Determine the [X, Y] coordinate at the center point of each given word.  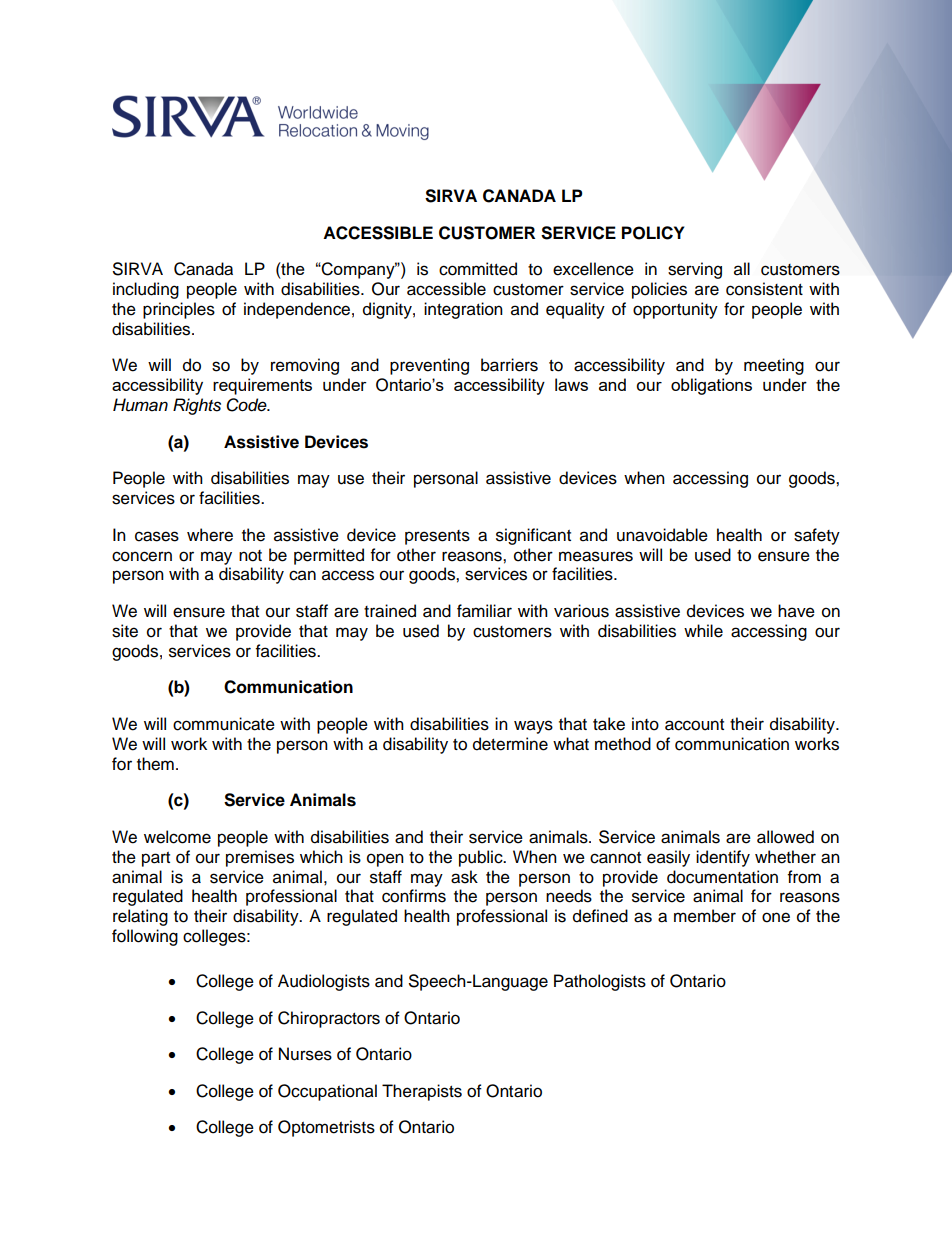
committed [478, 269]
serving [695, 270]
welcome [177, 837]
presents [437, 537]
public [482, 858]
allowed [785, 837]
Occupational [327, 1092]
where [210, 535]
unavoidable [662, 535]
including [146, 290]
